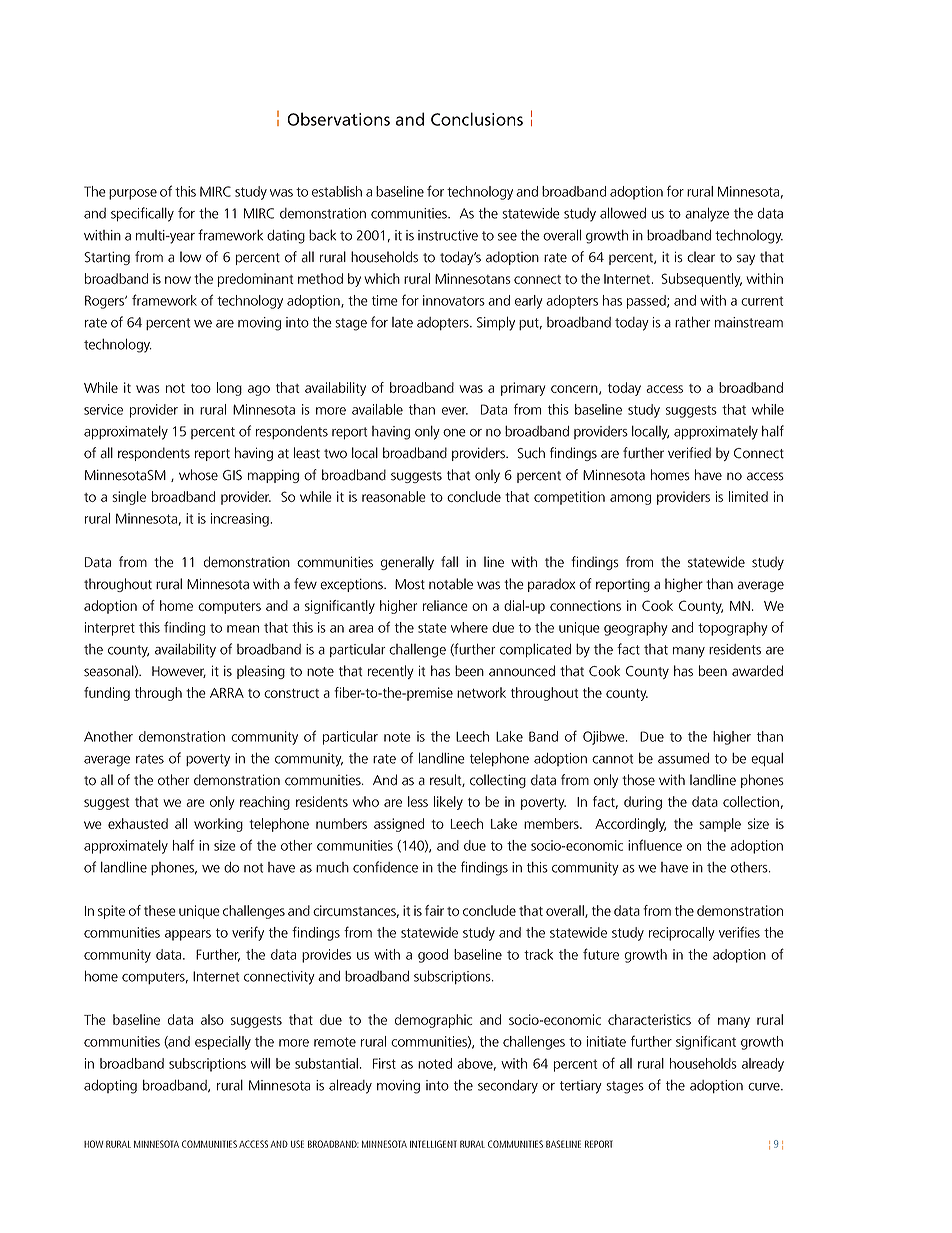  Describe the element at coordinates (133, 194) in the screenshot. I see `purpose` at that location.
